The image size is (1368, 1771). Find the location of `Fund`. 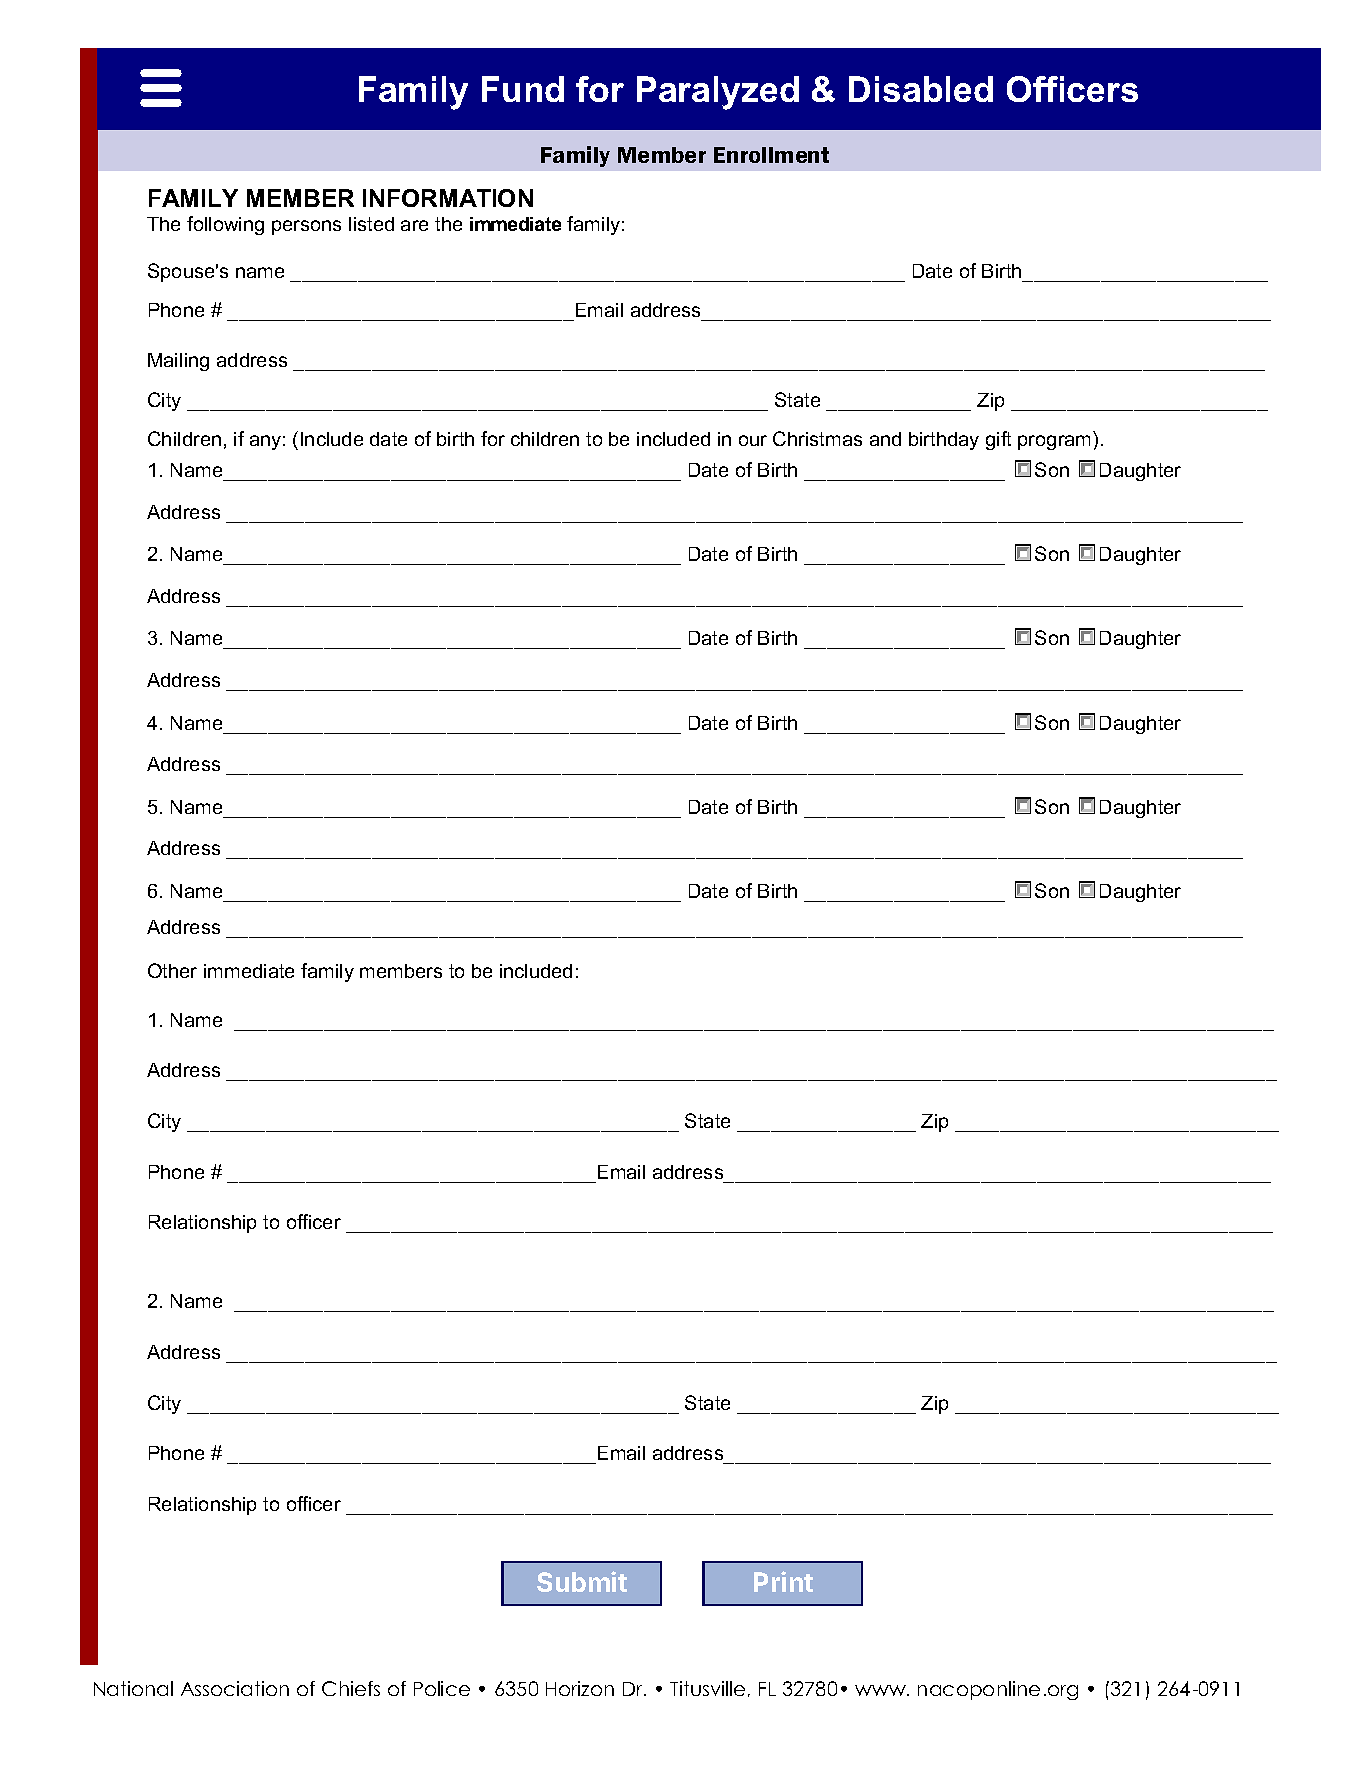

Fund is located at coordinates (523, 89).
